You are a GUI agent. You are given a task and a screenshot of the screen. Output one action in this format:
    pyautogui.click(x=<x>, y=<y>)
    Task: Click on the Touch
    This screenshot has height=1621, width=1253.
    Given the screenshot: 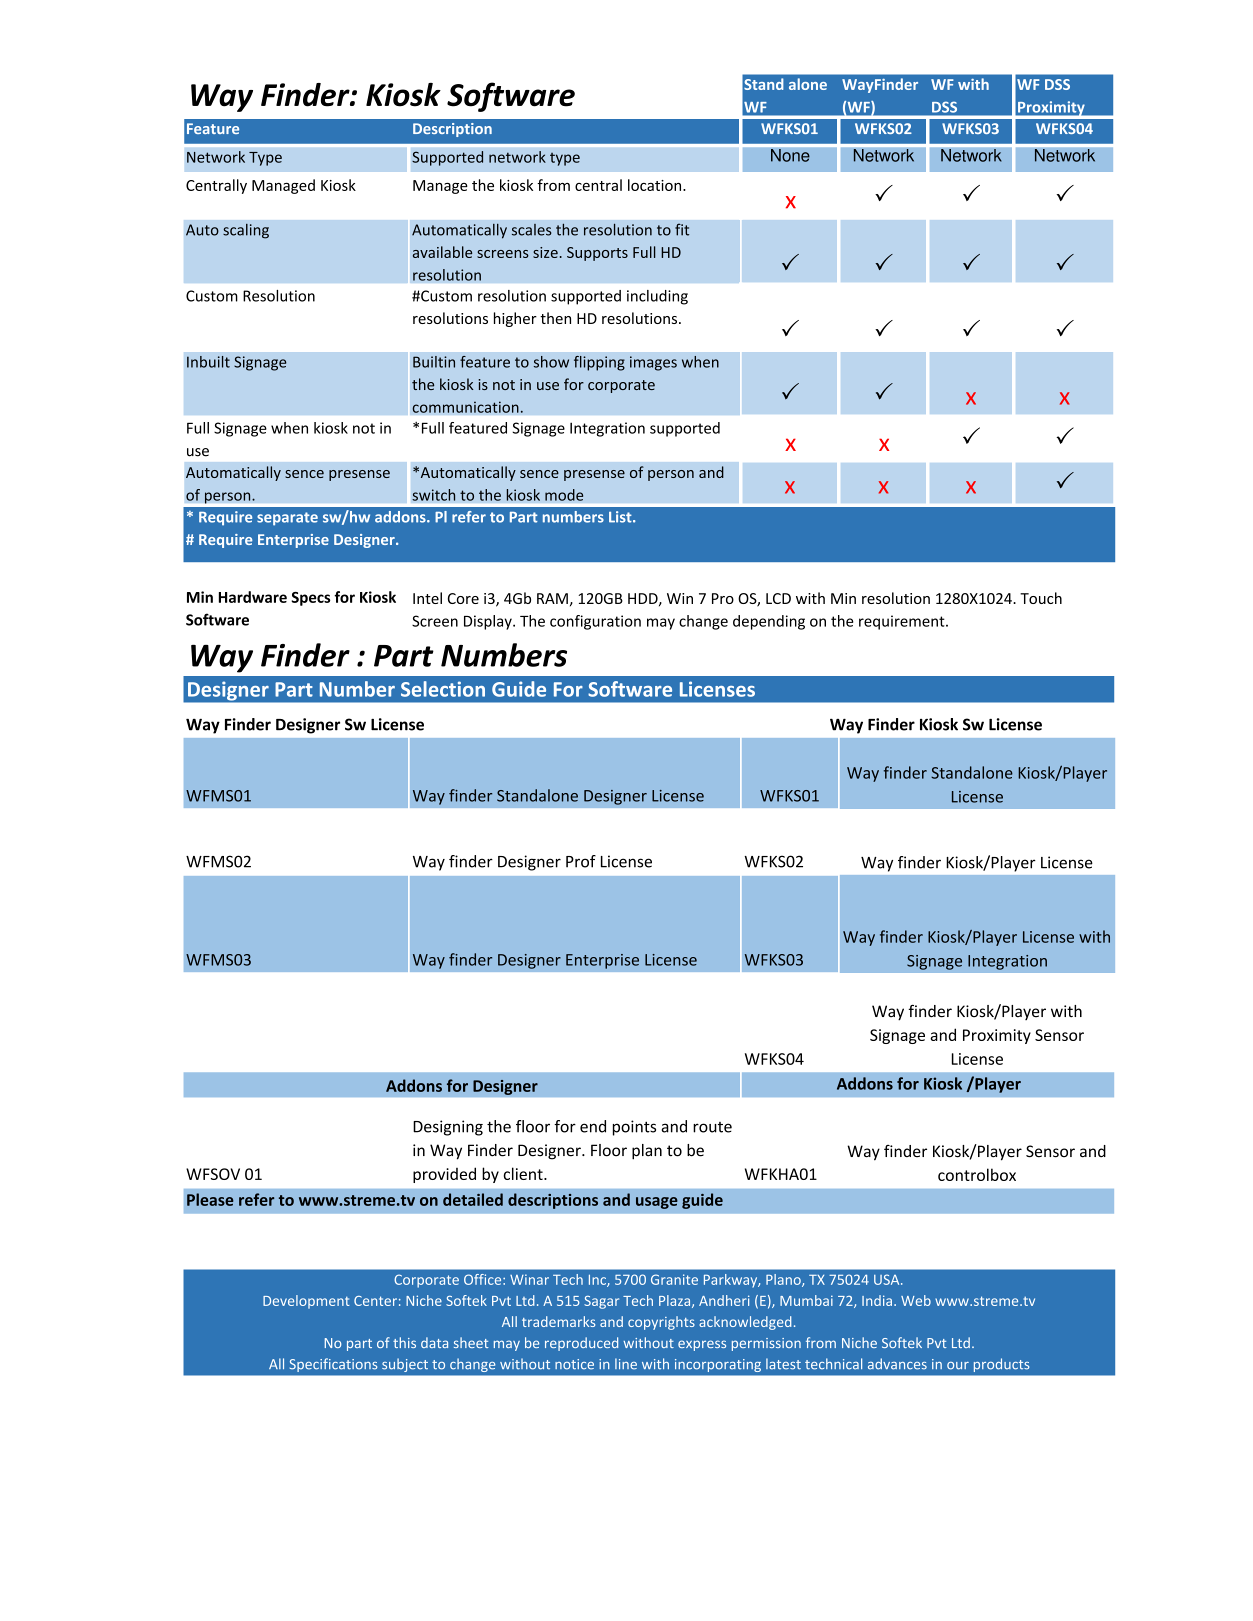 What is the action you would take?
    pyautogui.click(x=1041, y=598)
